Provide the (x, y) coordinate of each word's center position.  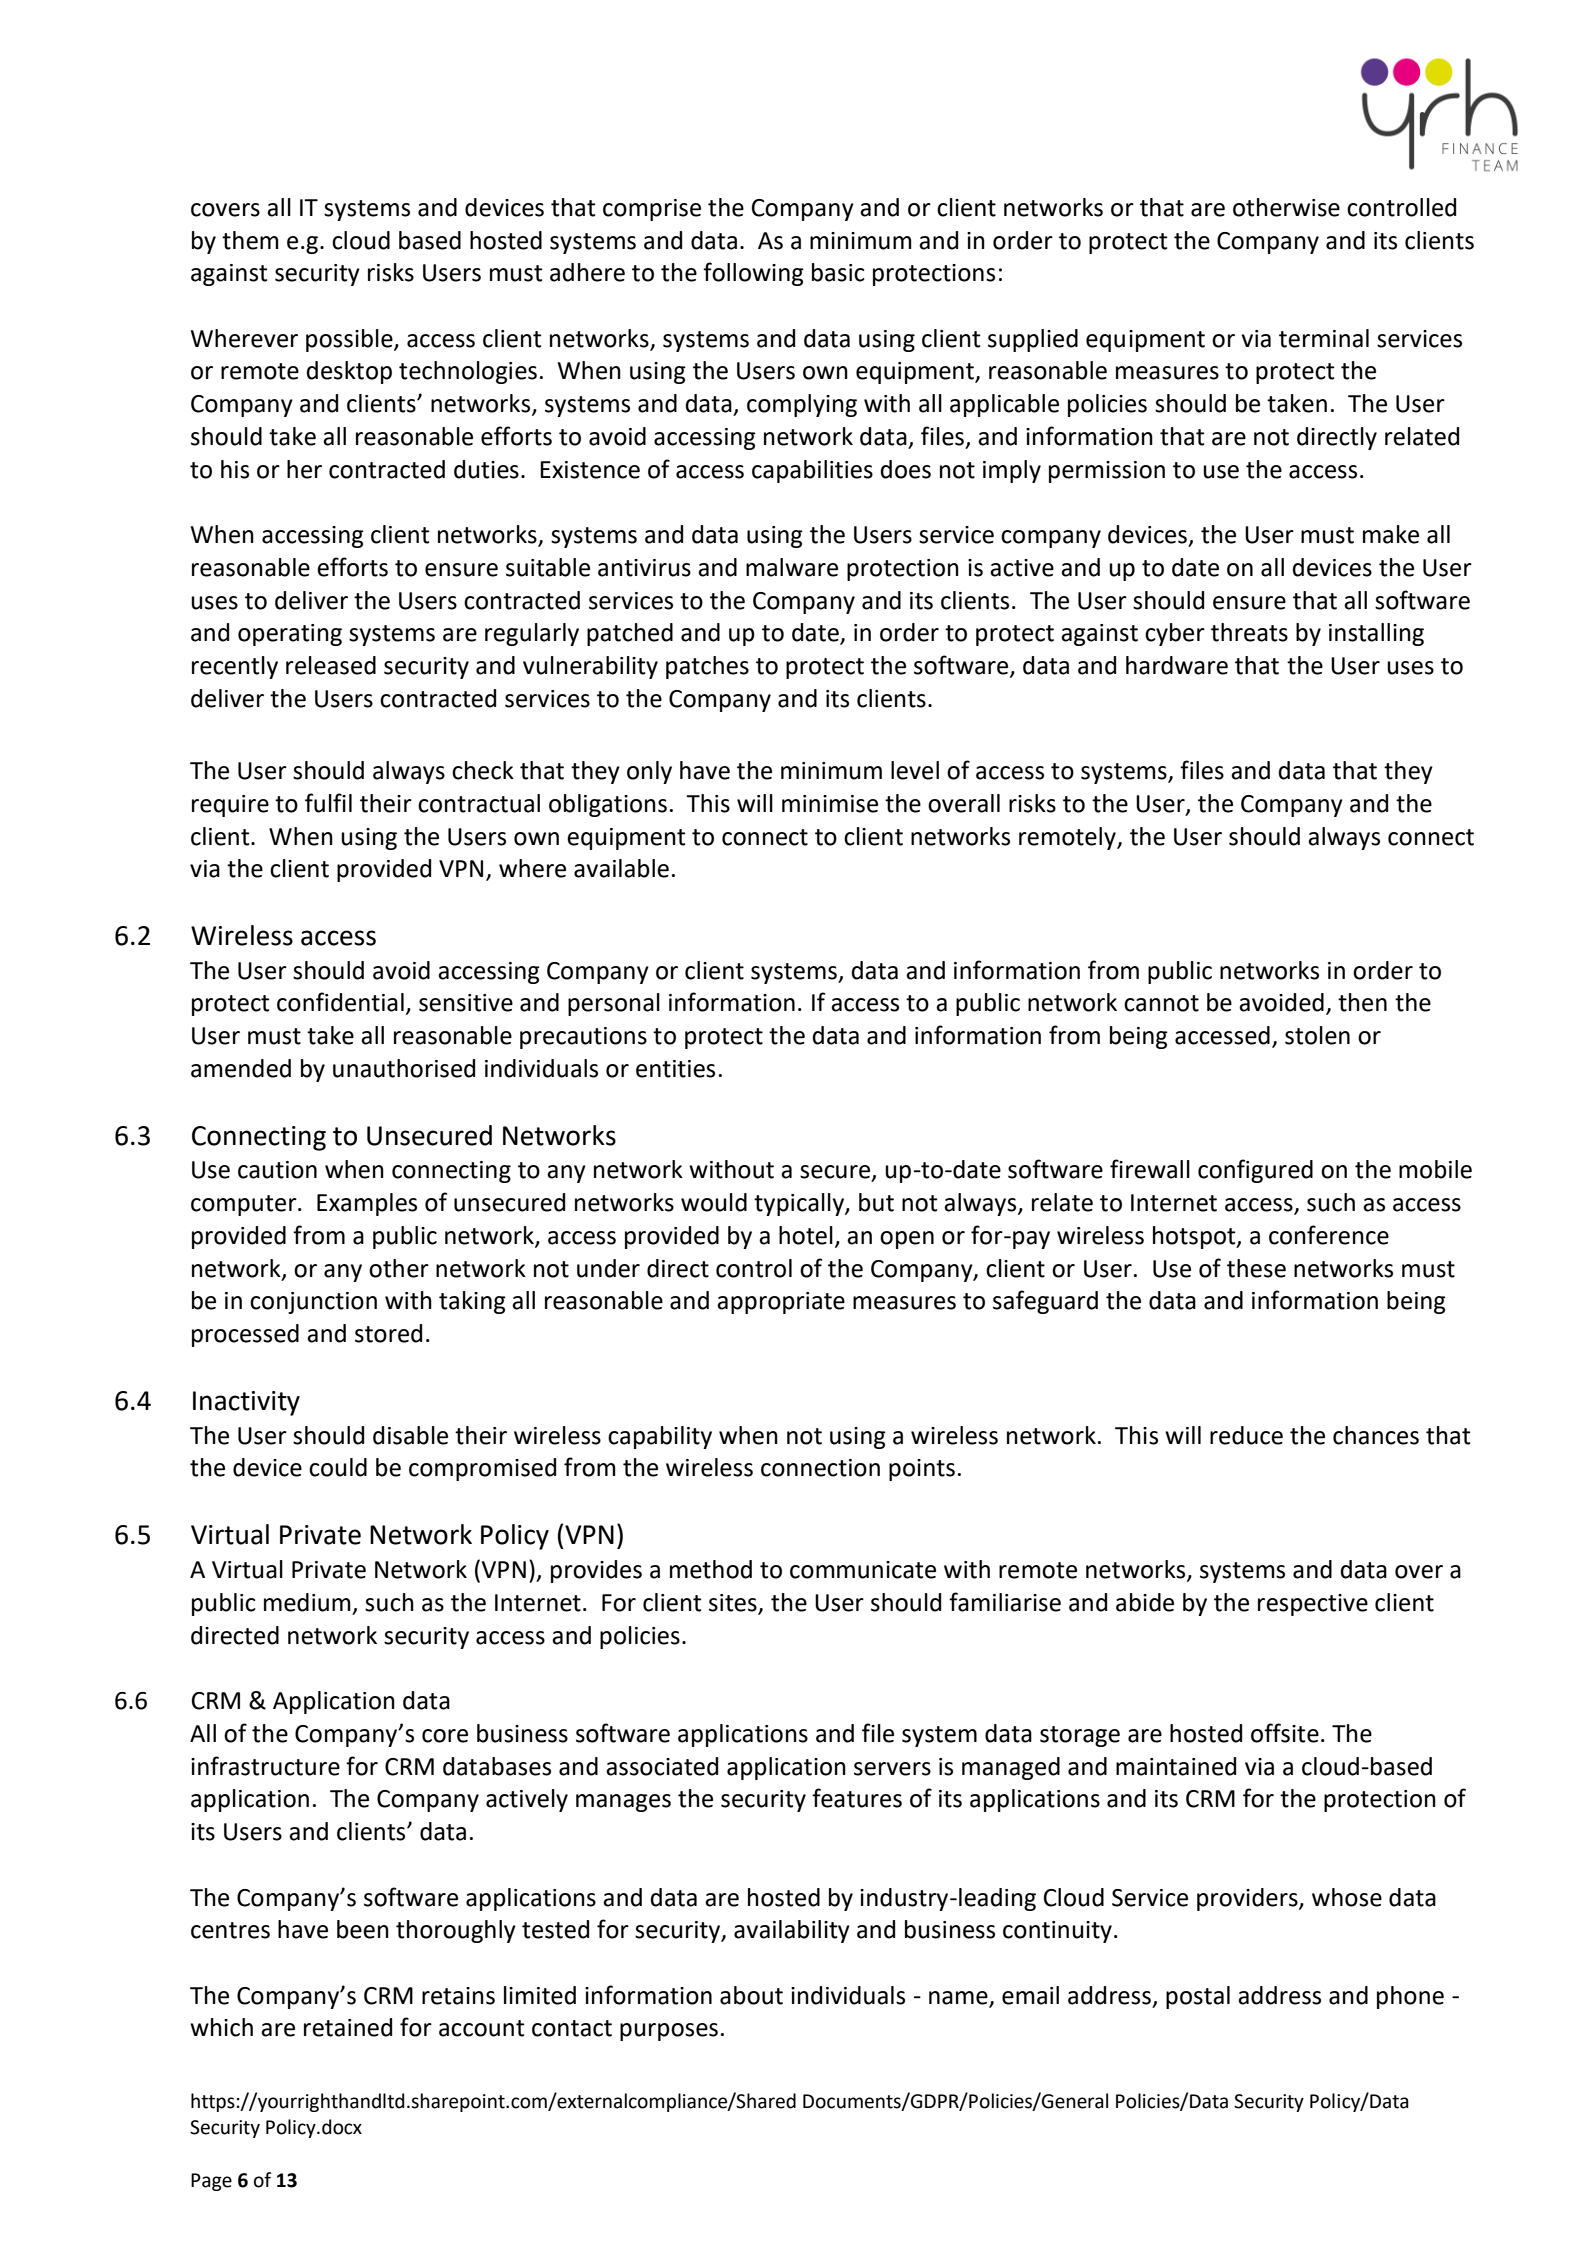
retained (348, 2027)
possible (350, 340)
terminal (1324, 338)
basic (838, 272)
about (751, 1995)
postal (1198, 1997)
